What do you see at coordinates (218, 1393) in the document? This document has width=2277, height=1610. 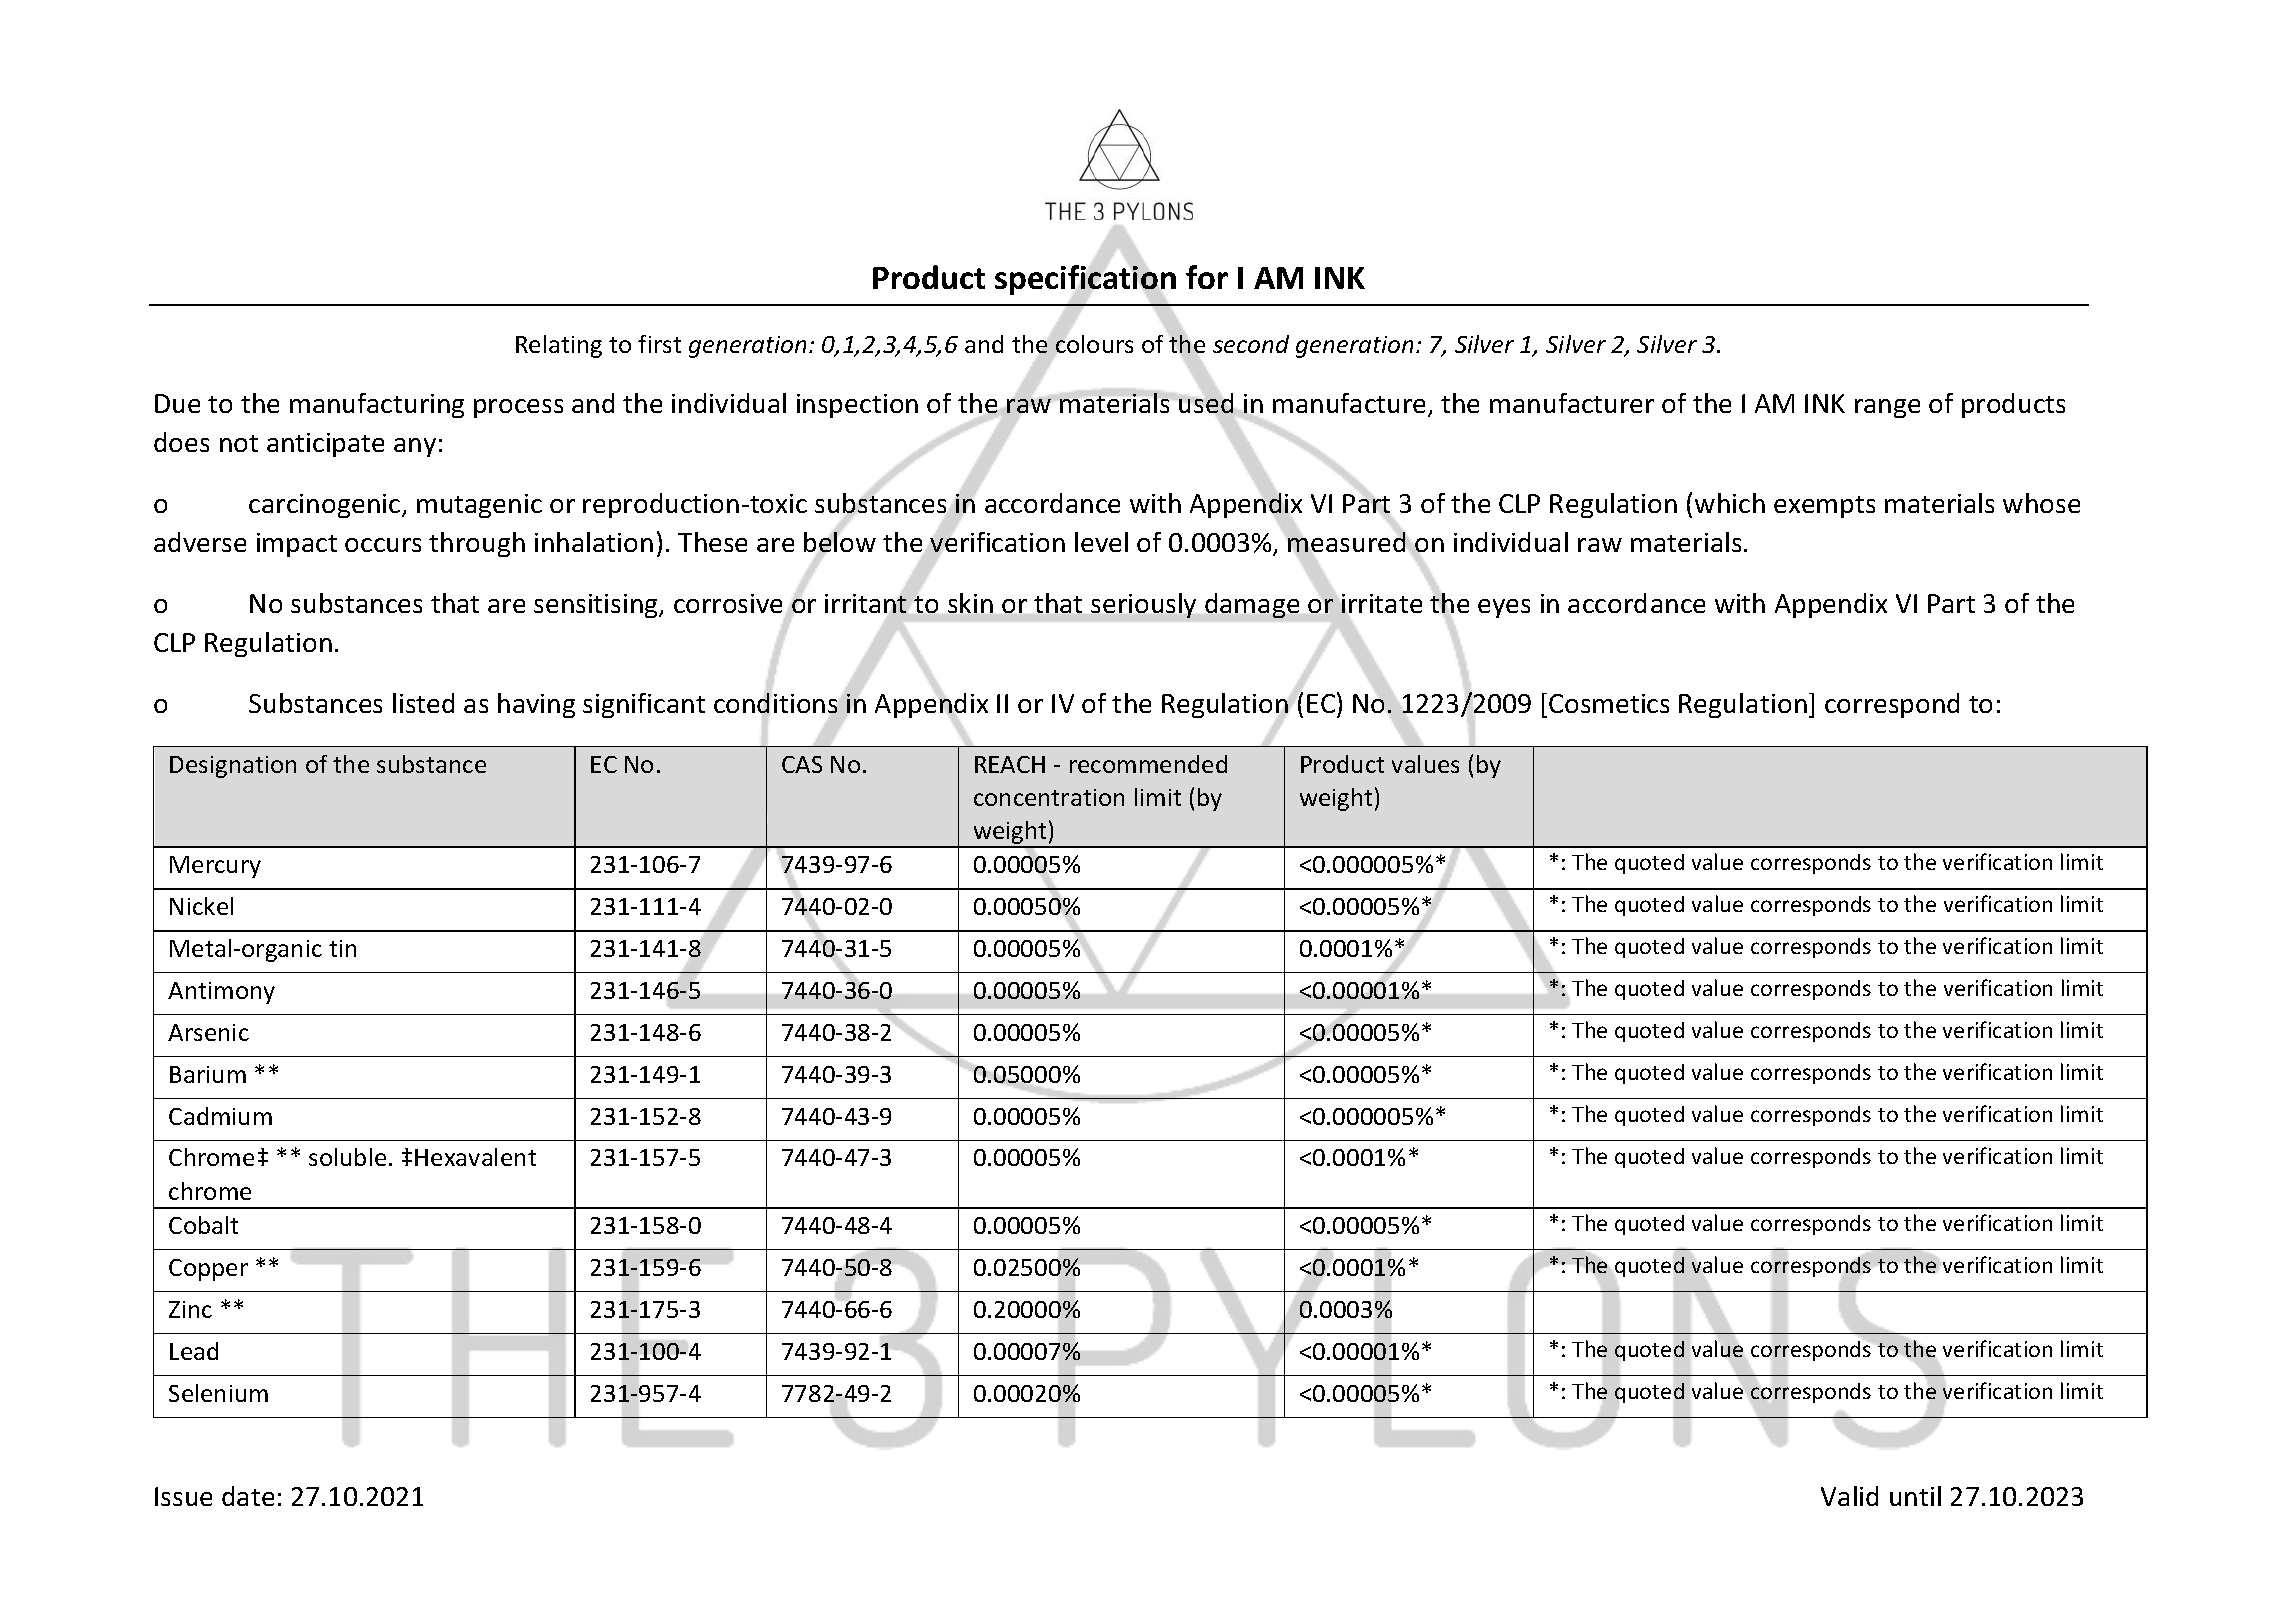 I see `Selenium` at bounding box center [218, 1393].
